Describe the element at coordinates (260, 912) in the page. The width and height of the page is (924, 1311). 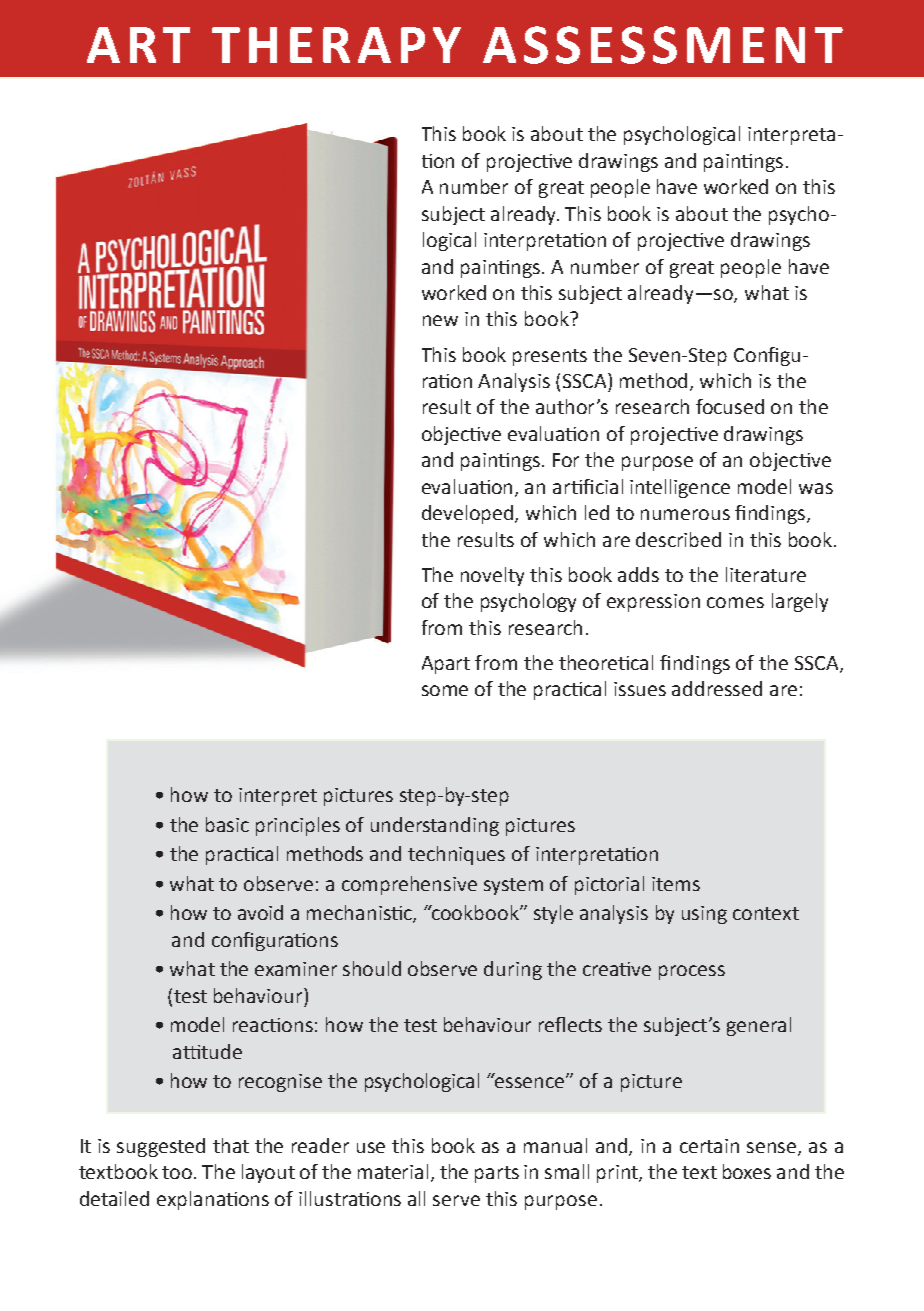
I see `avoid` at that location.
